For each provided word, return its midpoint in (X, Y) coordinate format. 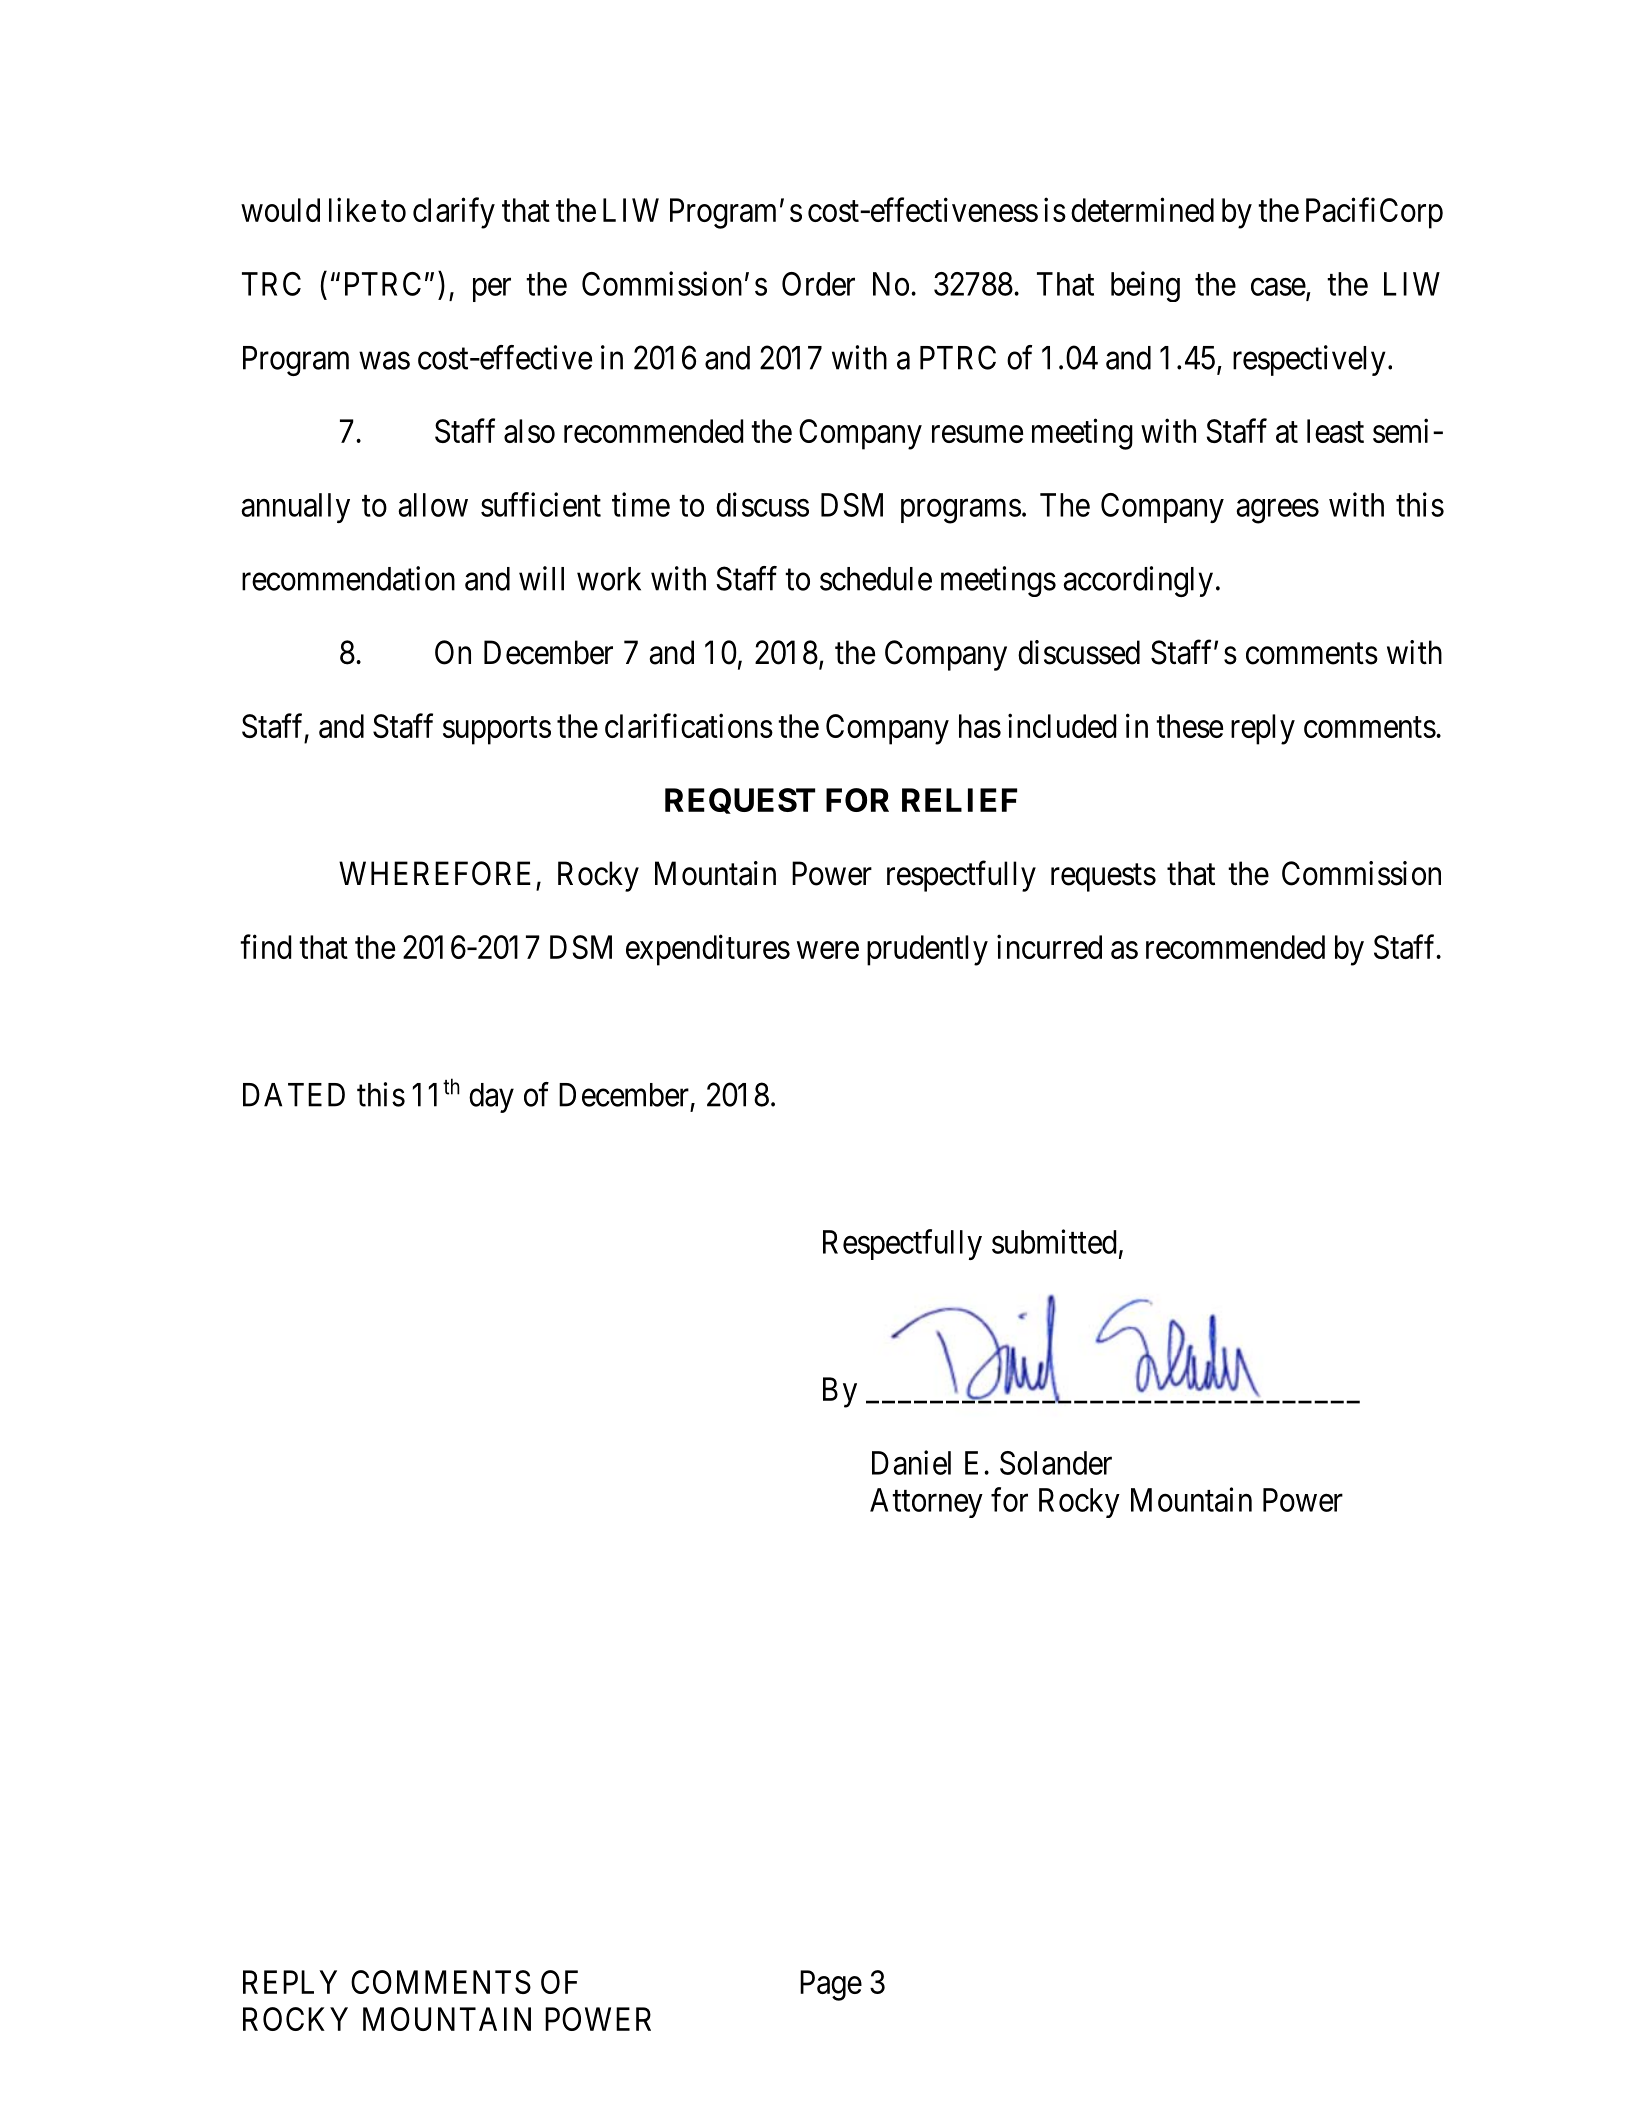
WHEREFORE (435, 873)
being (1145, 286)
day (491, 1098)
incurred (1049, 946)
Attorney (926, 1503)
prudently (927, 950)
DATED (294, 1095)
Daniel (911, 1462)
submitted (1054, 1241)
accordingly (1138, 581)
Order (818, 284)
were (828, 950)
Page (831, 1985)
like (352, 209)
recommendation (348, 578)
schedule (876, 579)
